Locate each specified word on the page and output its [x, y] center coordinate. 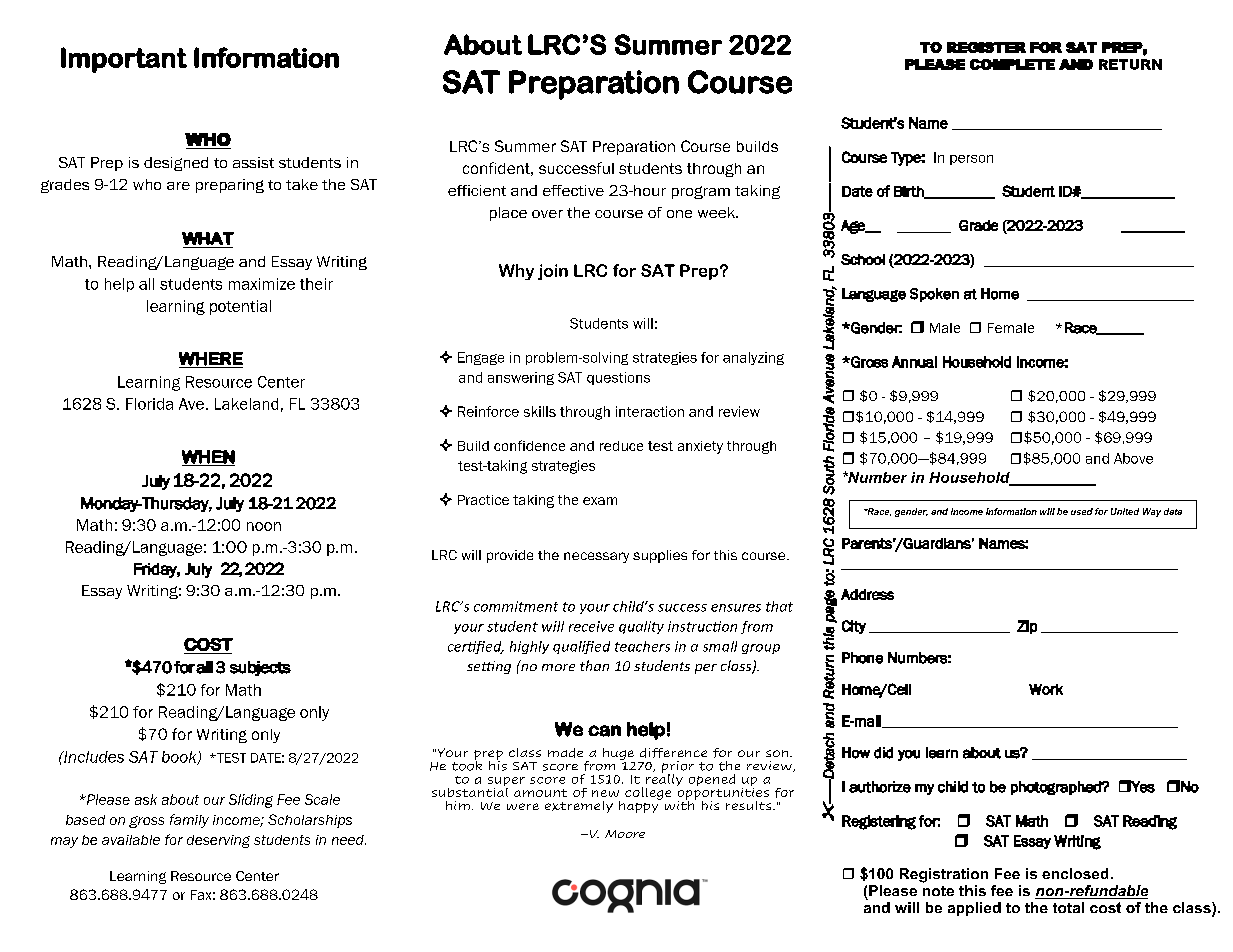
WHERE [211, 359]
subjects [260, 668]
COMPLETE [1012, 64]
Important [124, 60]
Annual [914, 362]
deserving [218, 841]
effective [573, 190]
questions [618, 378]
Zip [1027, 627]
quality [641, 627]
